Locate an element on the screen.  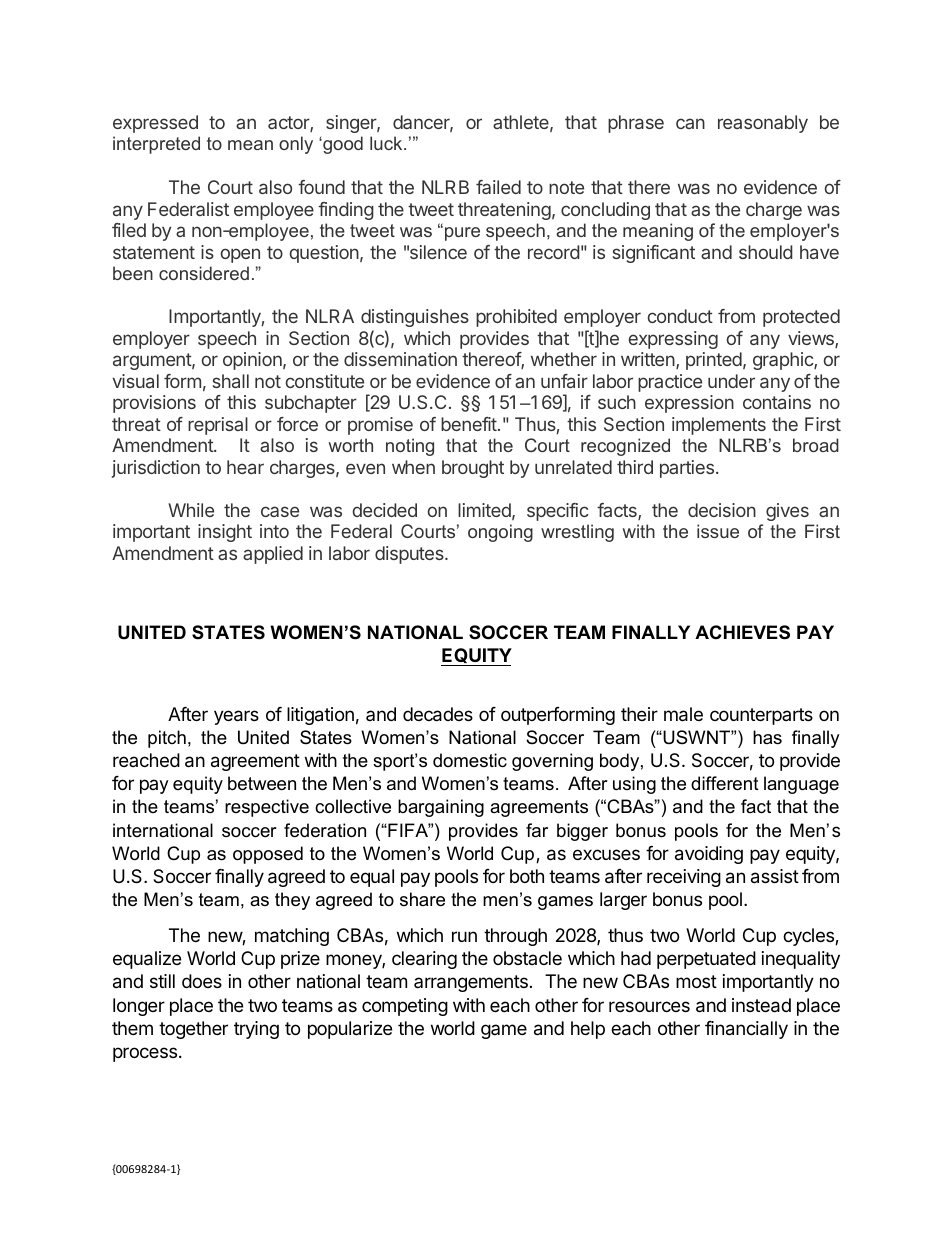
reasonably is located at coordinates (763, 124).
